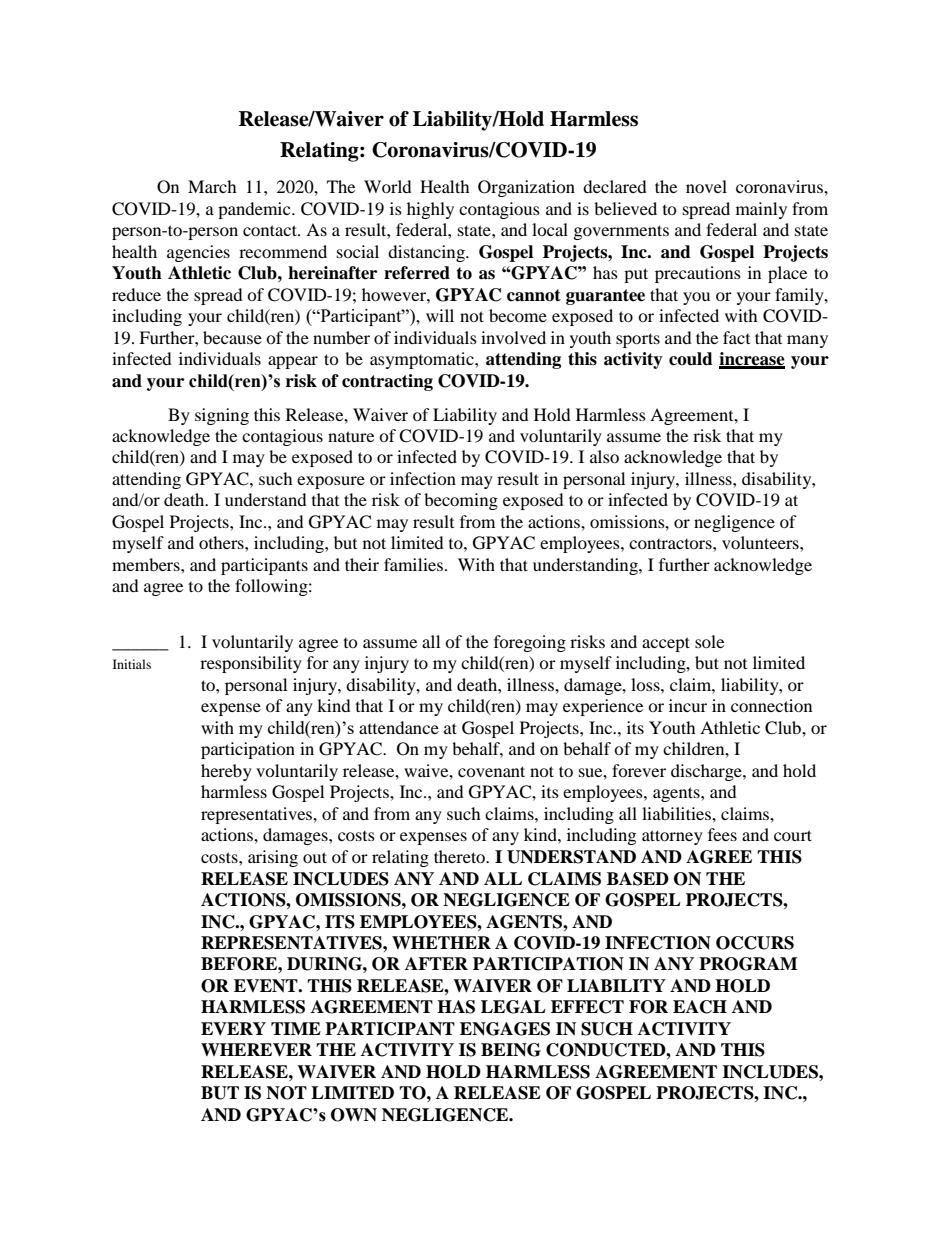  Describe the element at coordinates (761, 542) in the screenshot. I see `volunteers` at that location.
